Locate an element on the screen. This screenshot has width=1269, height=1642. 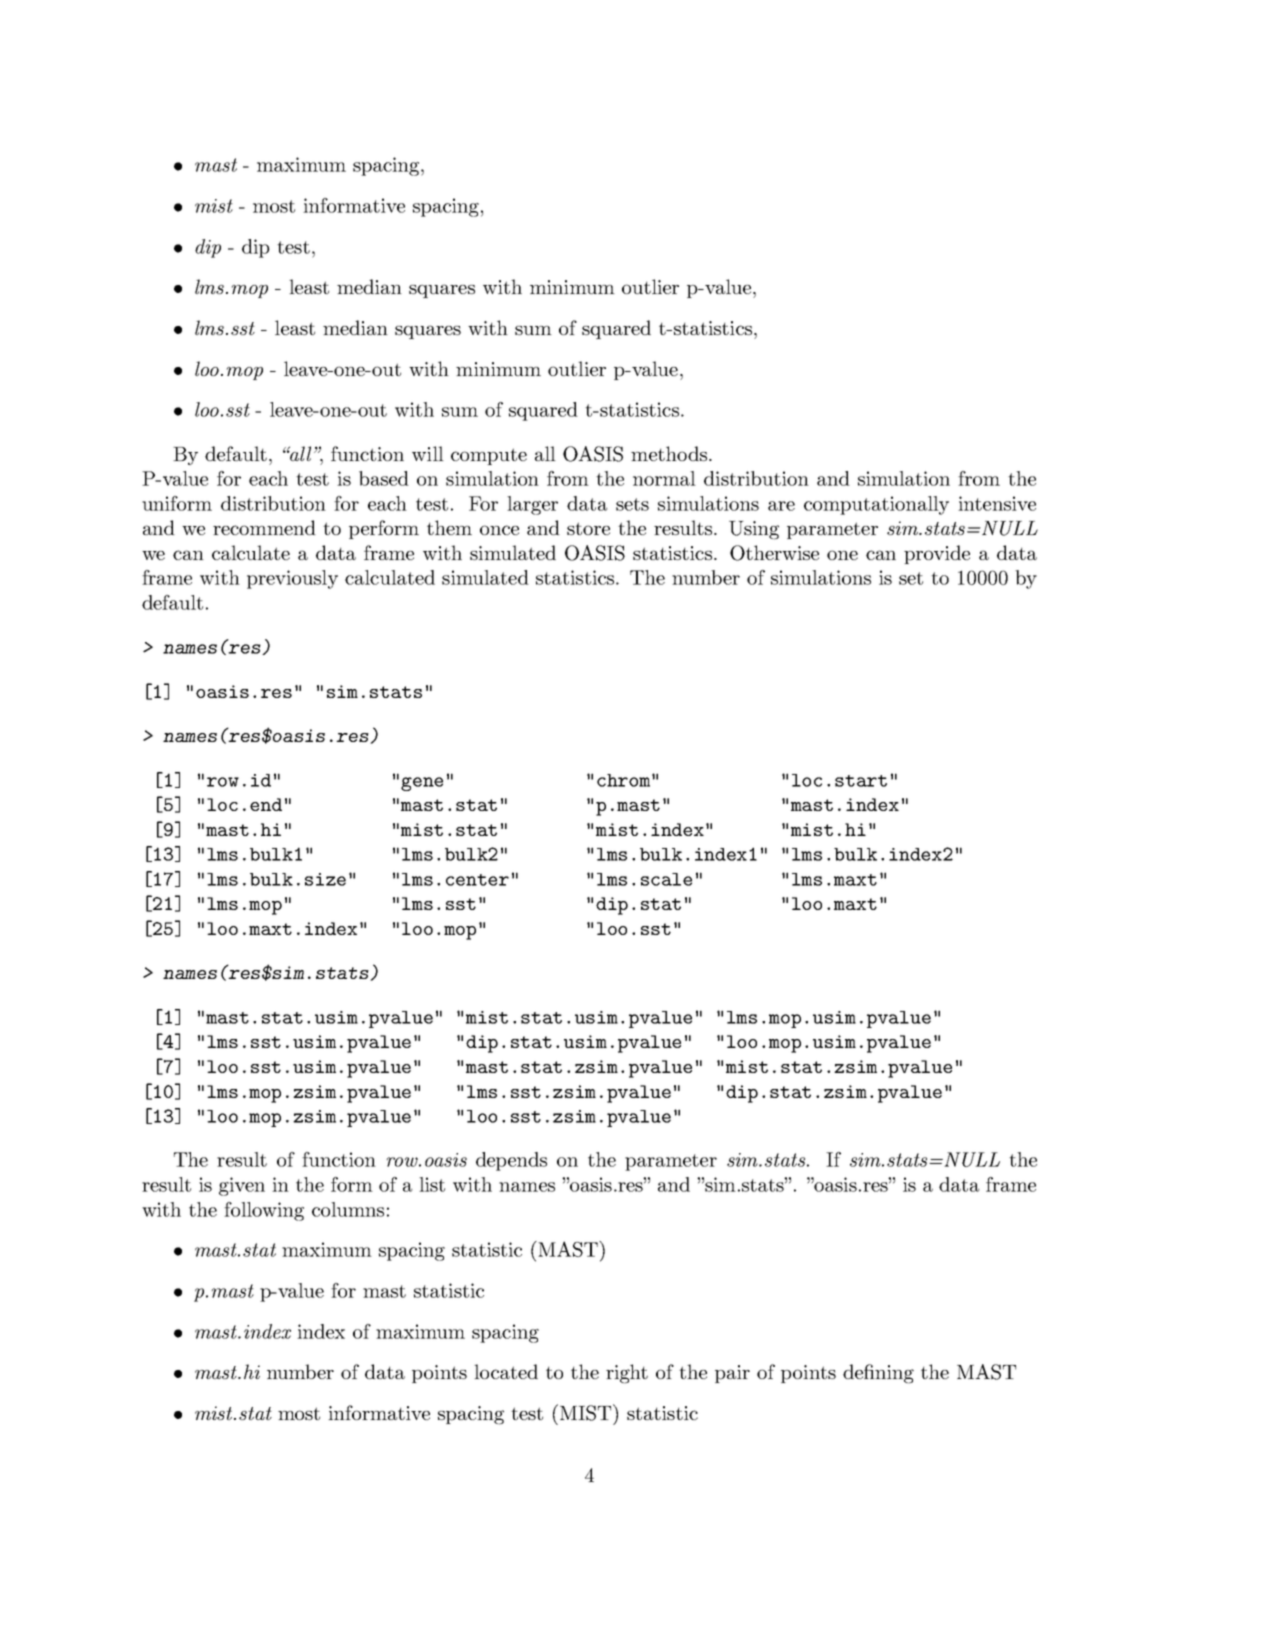
defining is located at coordinates (878, 1374).
